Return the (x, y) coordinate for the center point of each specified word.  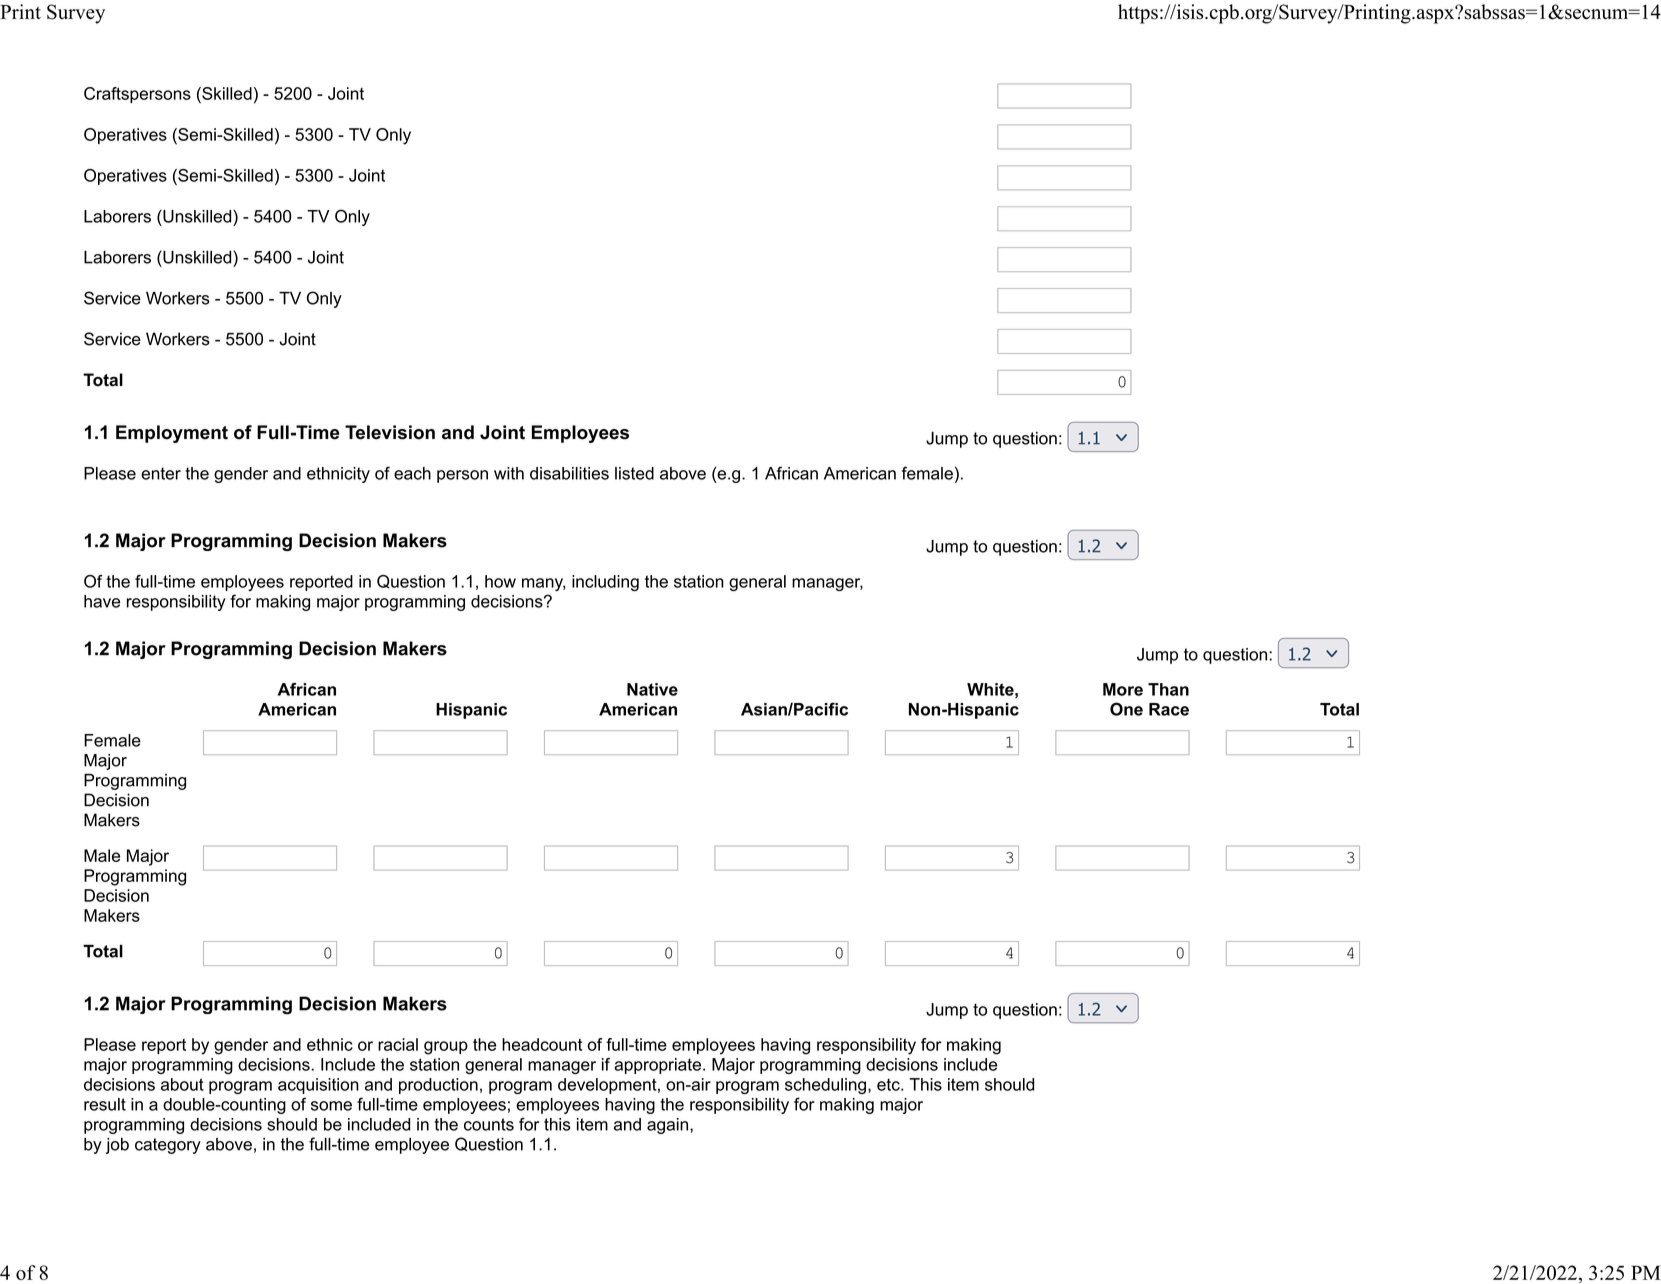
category (168, 1146)
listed (634, 473)
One (1126, 709)
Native (652, 689)
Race (1169, 709)
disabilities (569, 473)
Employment (172, 434)
